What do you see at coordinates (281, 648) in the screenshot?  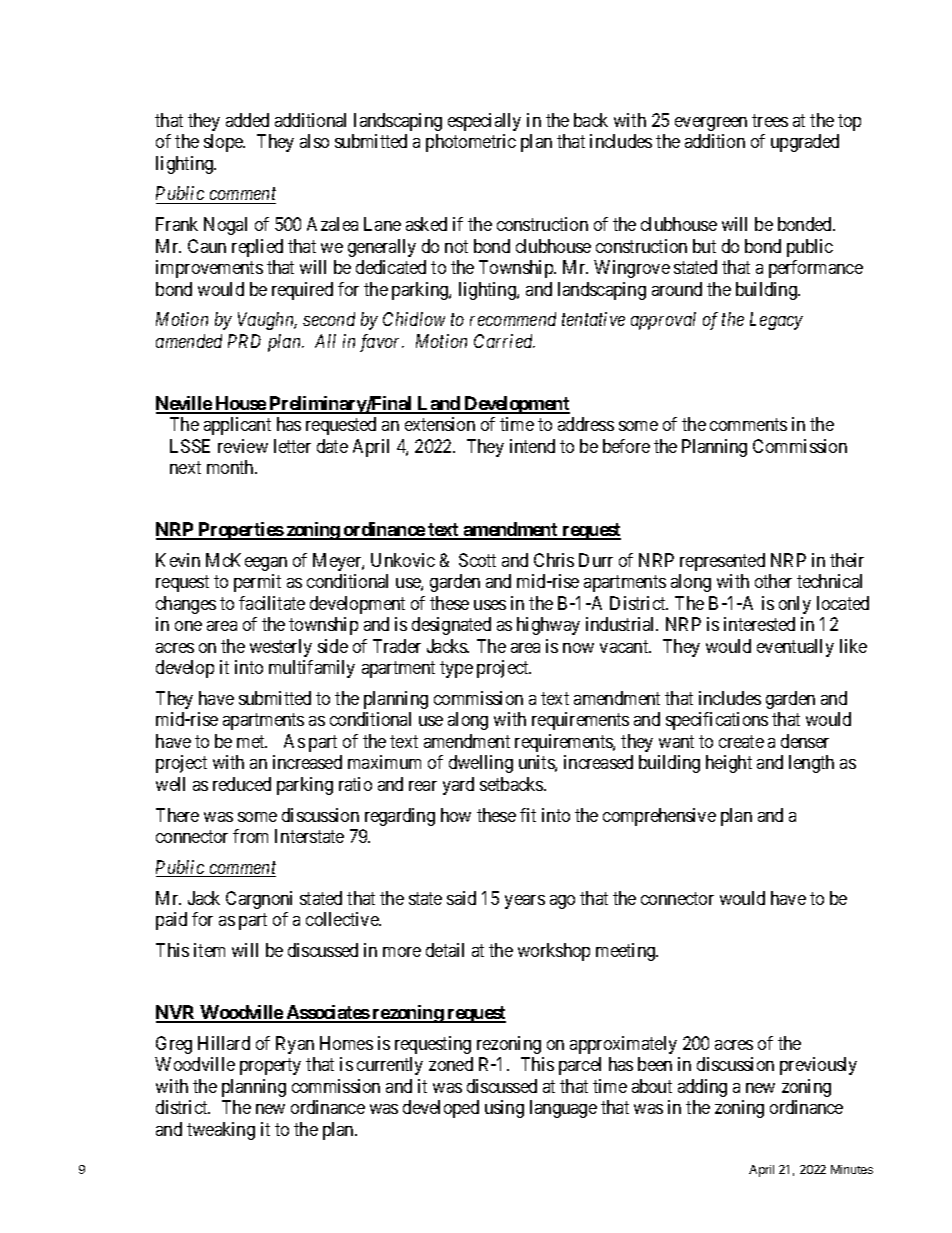 I see `westerly` at bounding box center [281, 648].
